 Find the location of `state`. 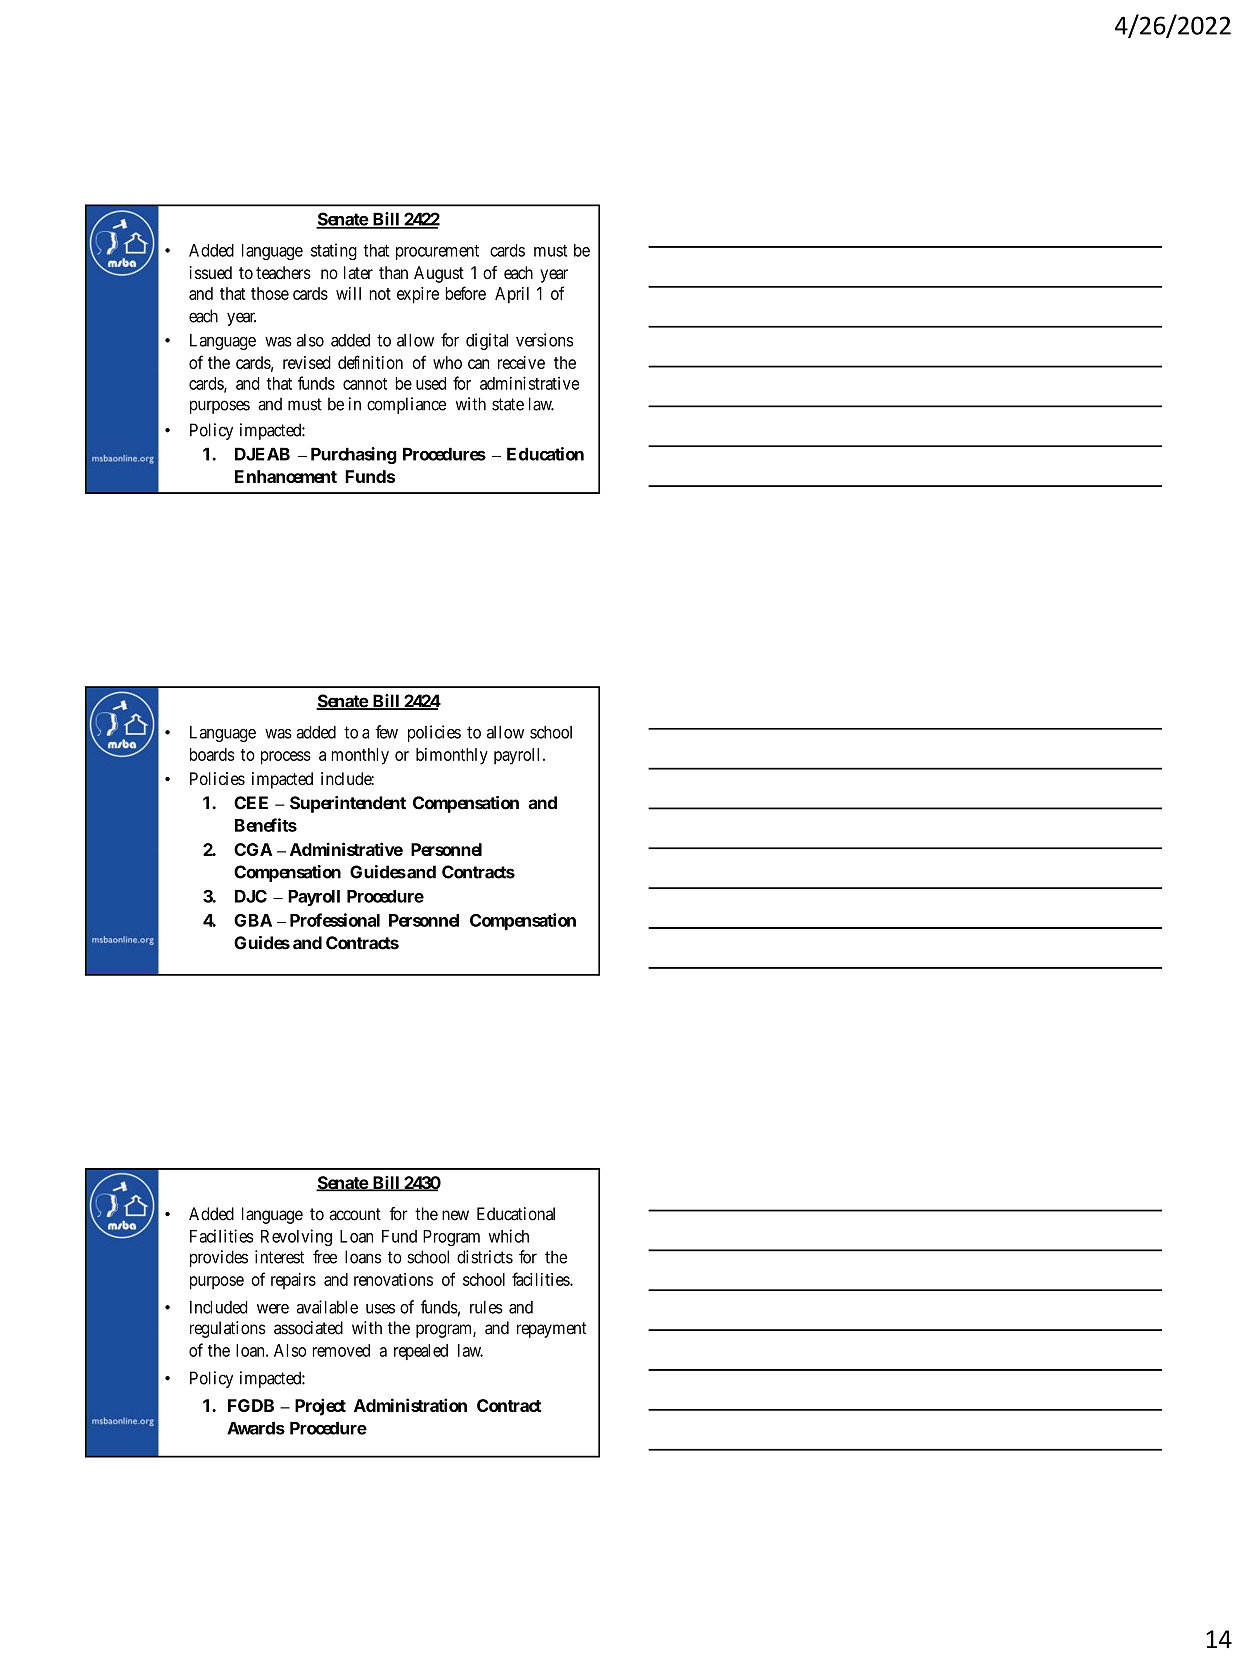

state is located at coordinates (508, 404).
